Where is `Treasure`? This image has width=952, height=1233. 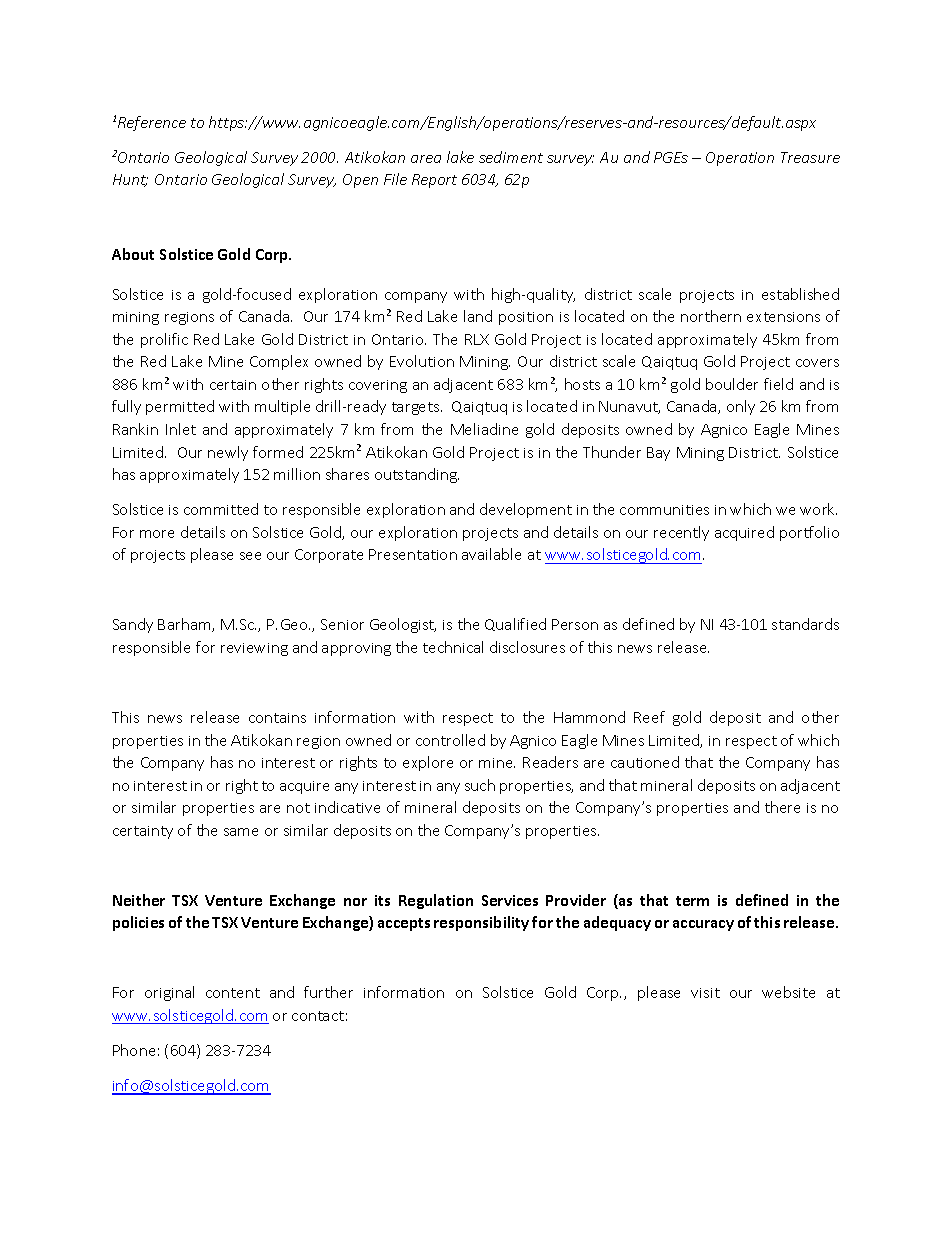 Treasure is located at coordinates (810, 157).
